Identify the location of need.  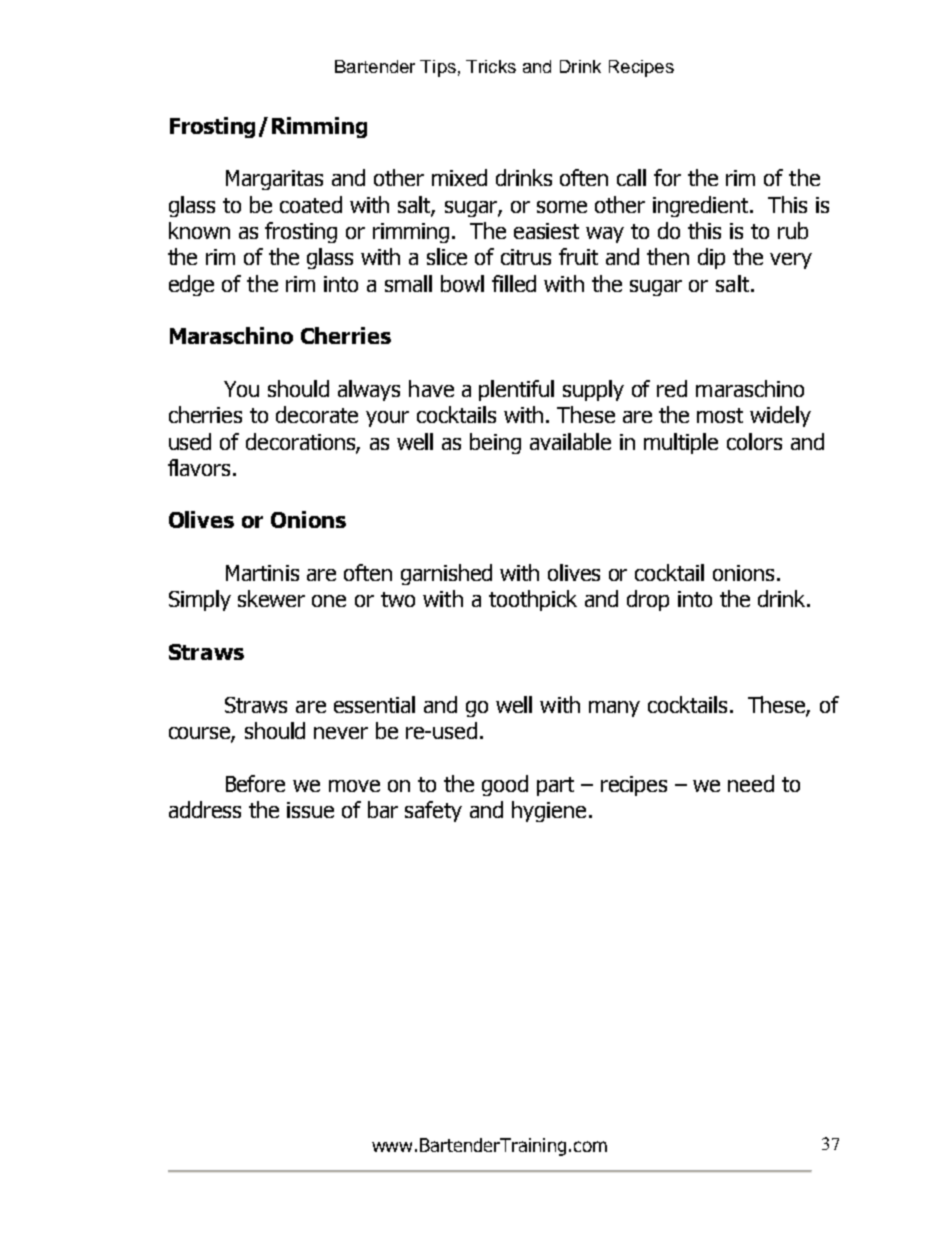
(751, 783).
